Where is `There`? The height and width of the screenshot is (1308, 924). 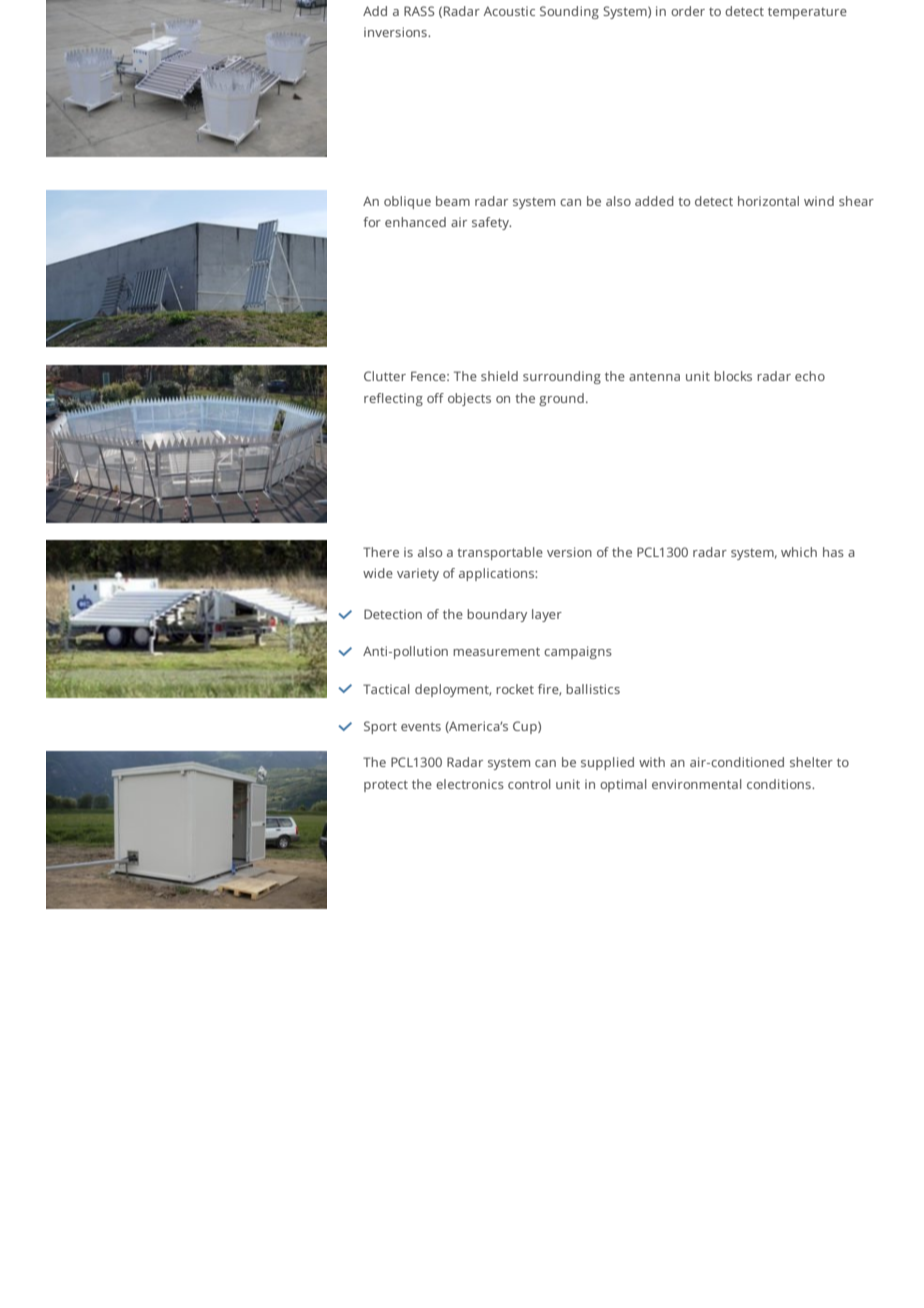 There is located at coordinates (381, 552).
